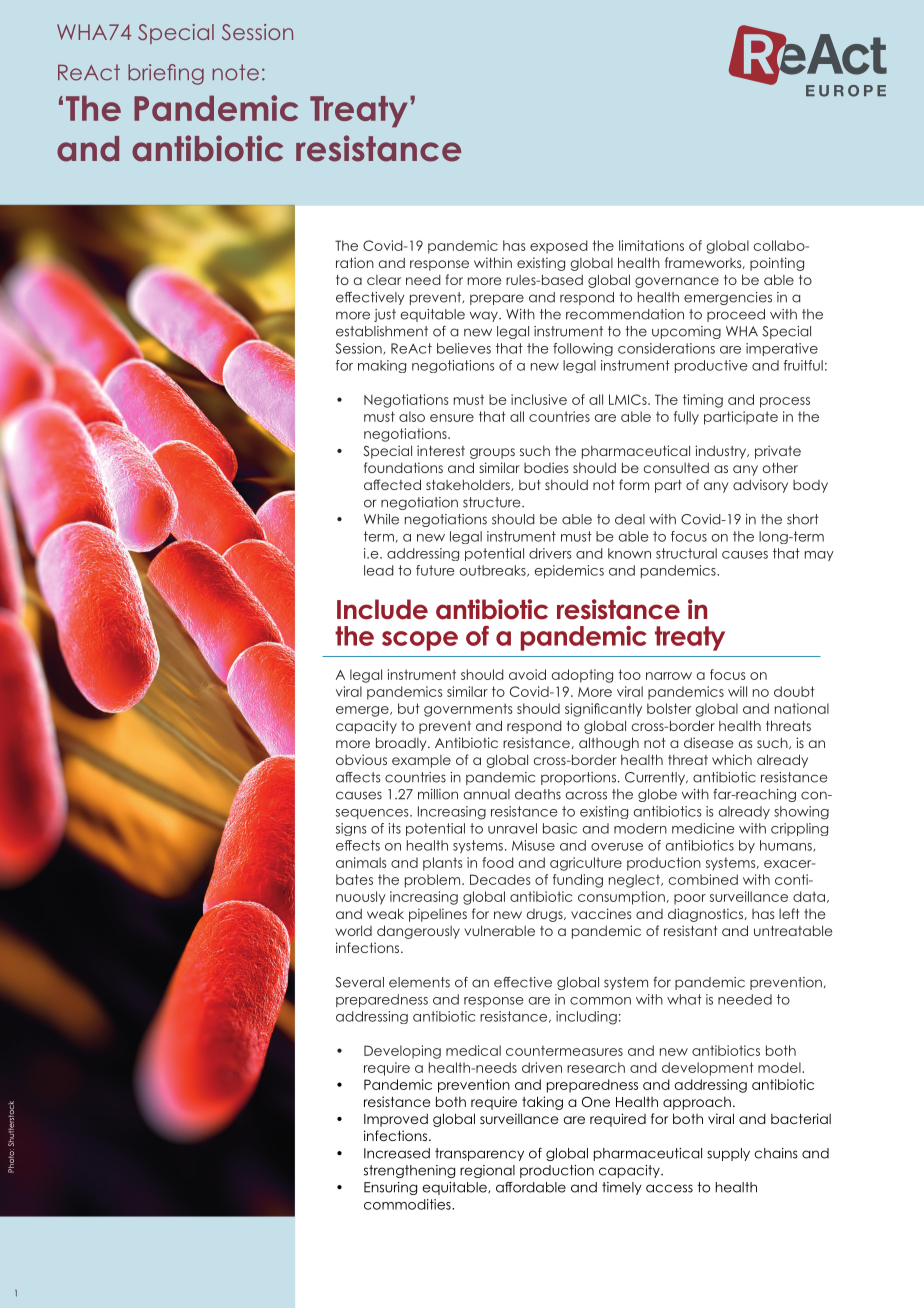 The width and height of the document is (924, 1308). I want to click on Ensuring, so click(390, 1188).
